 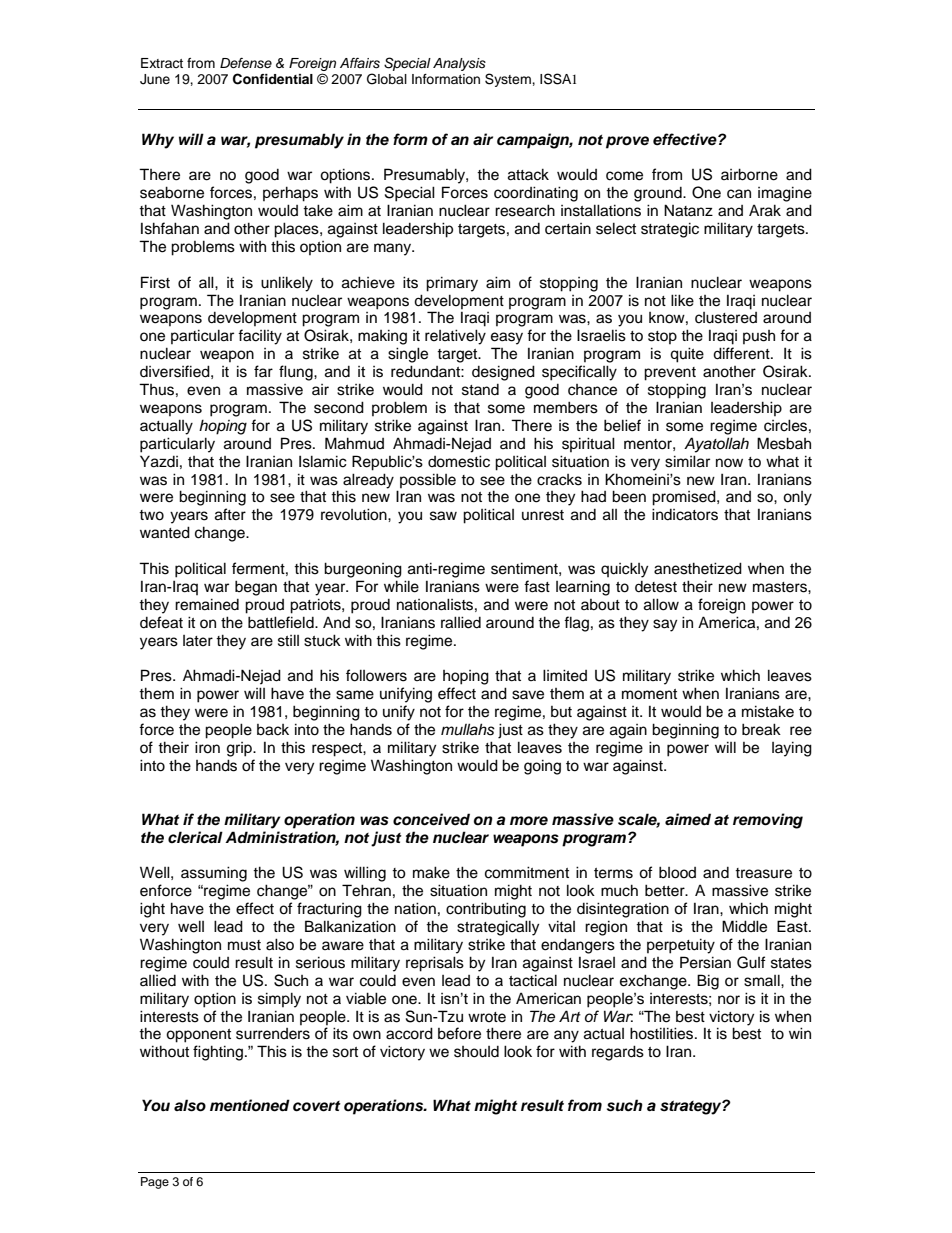 I want to click on fast, so click(x=537, y=586).
